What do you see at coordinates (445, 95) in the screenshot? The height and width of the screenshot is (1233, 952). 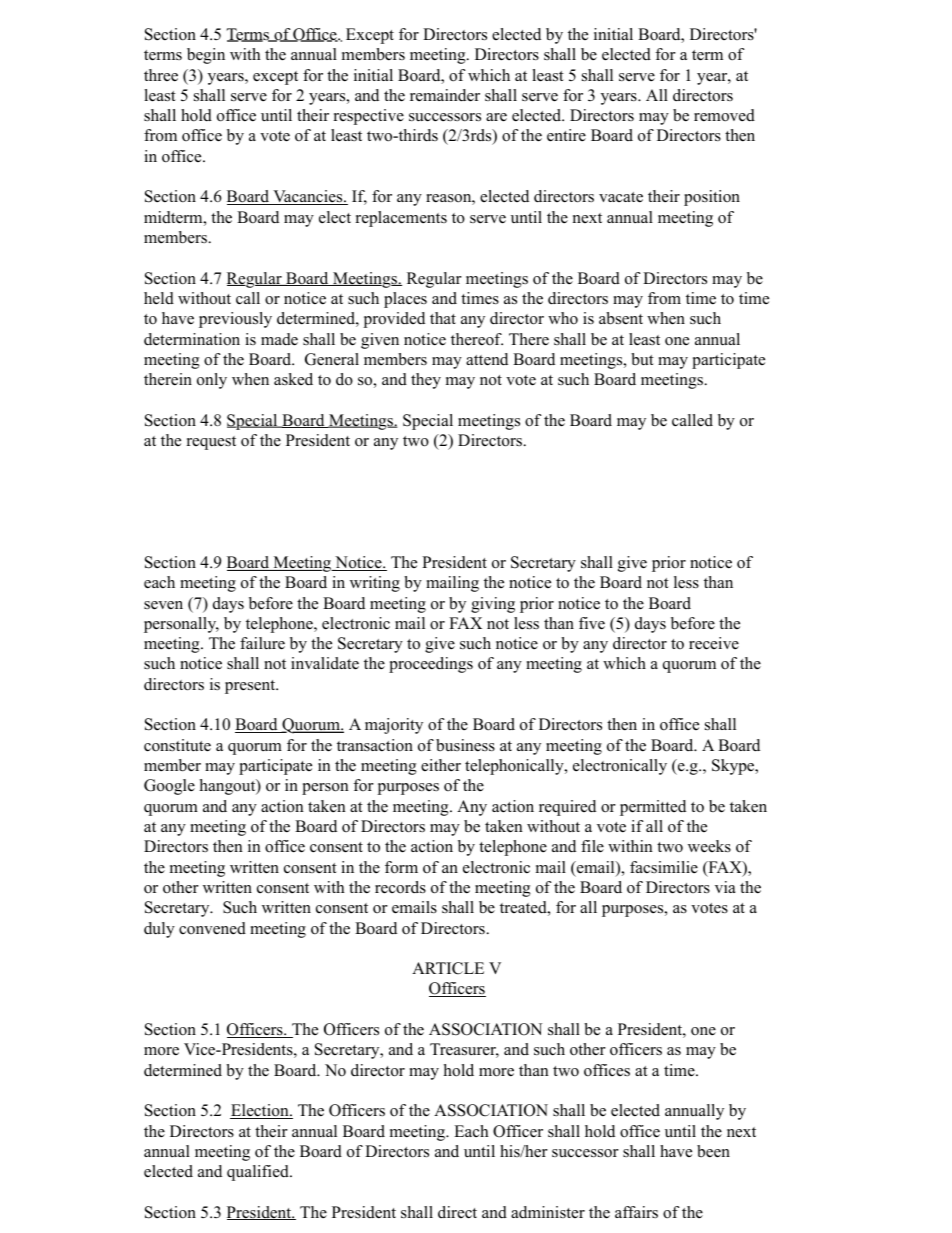 I see `remainder` at bounding box center [445, 95].
